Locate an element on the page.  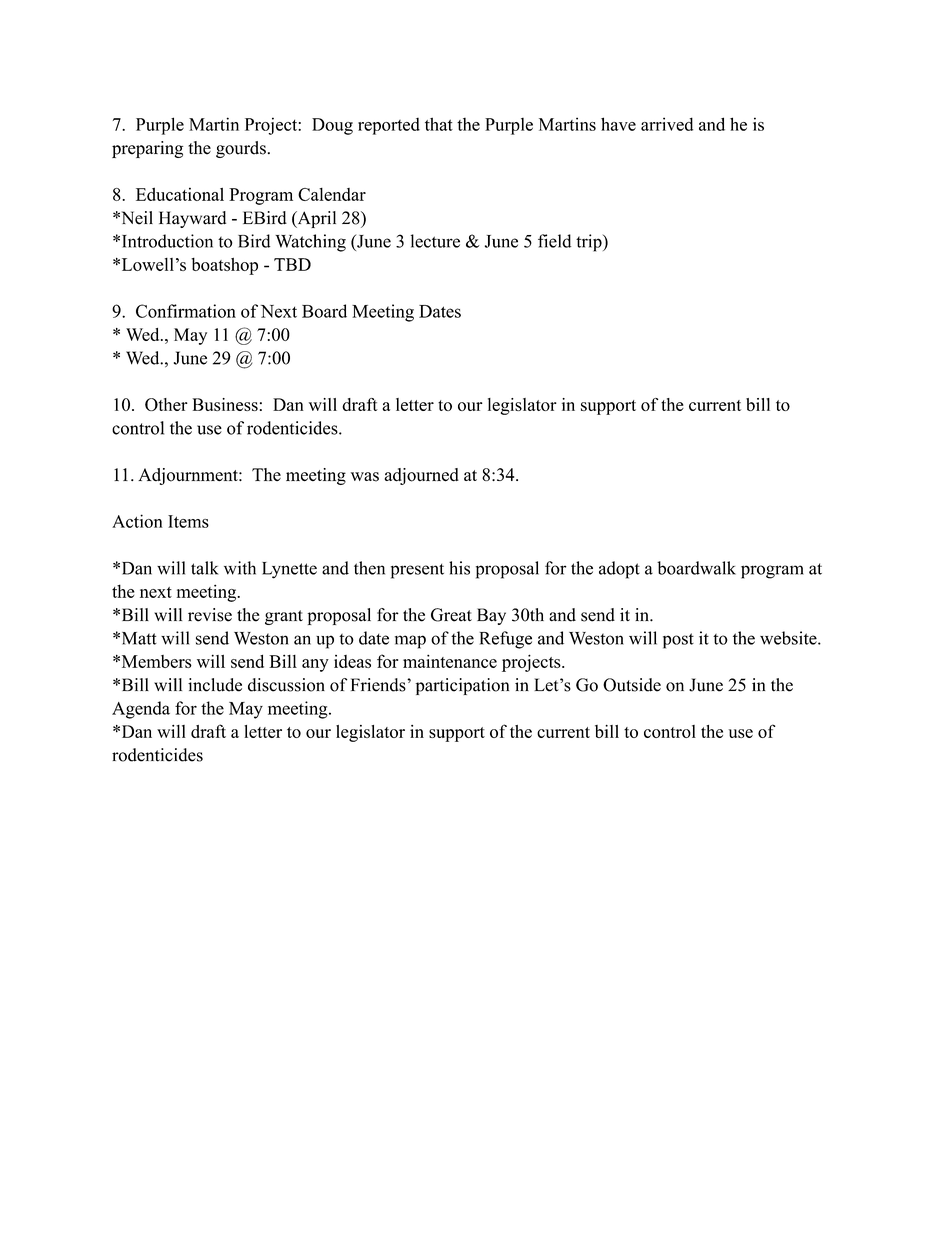
include is located at coordinates (215, 685).
